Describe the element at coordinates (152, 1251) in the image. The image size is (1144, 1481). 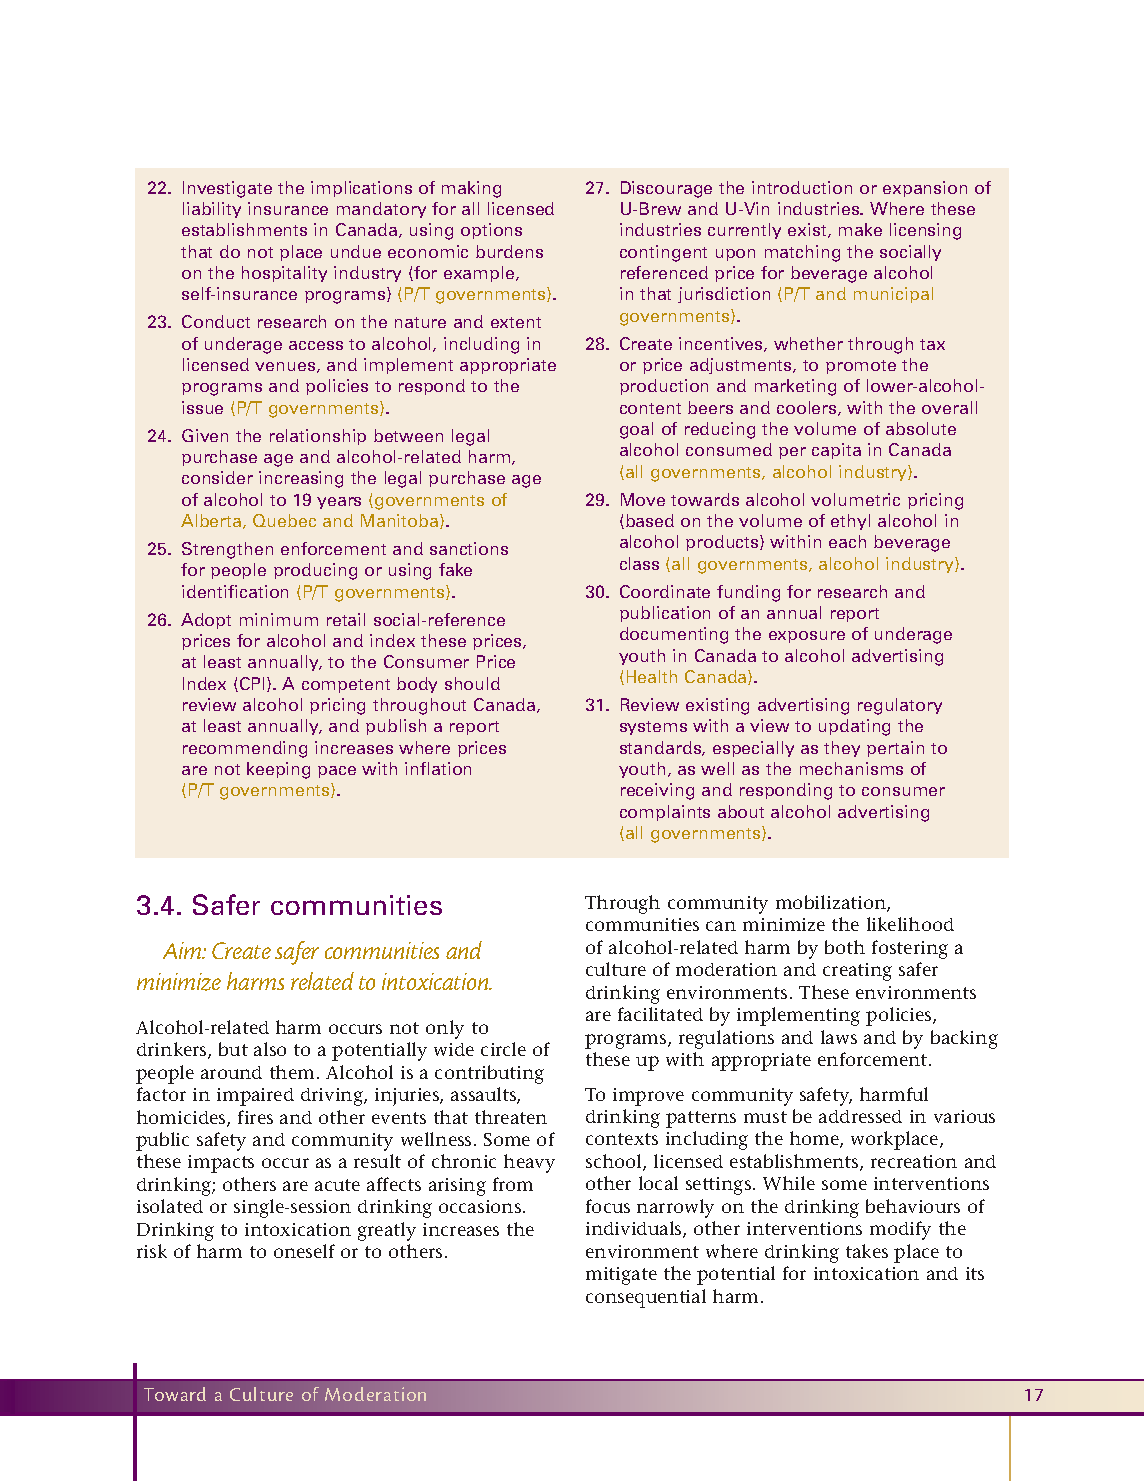
I see `risk` at that location.
